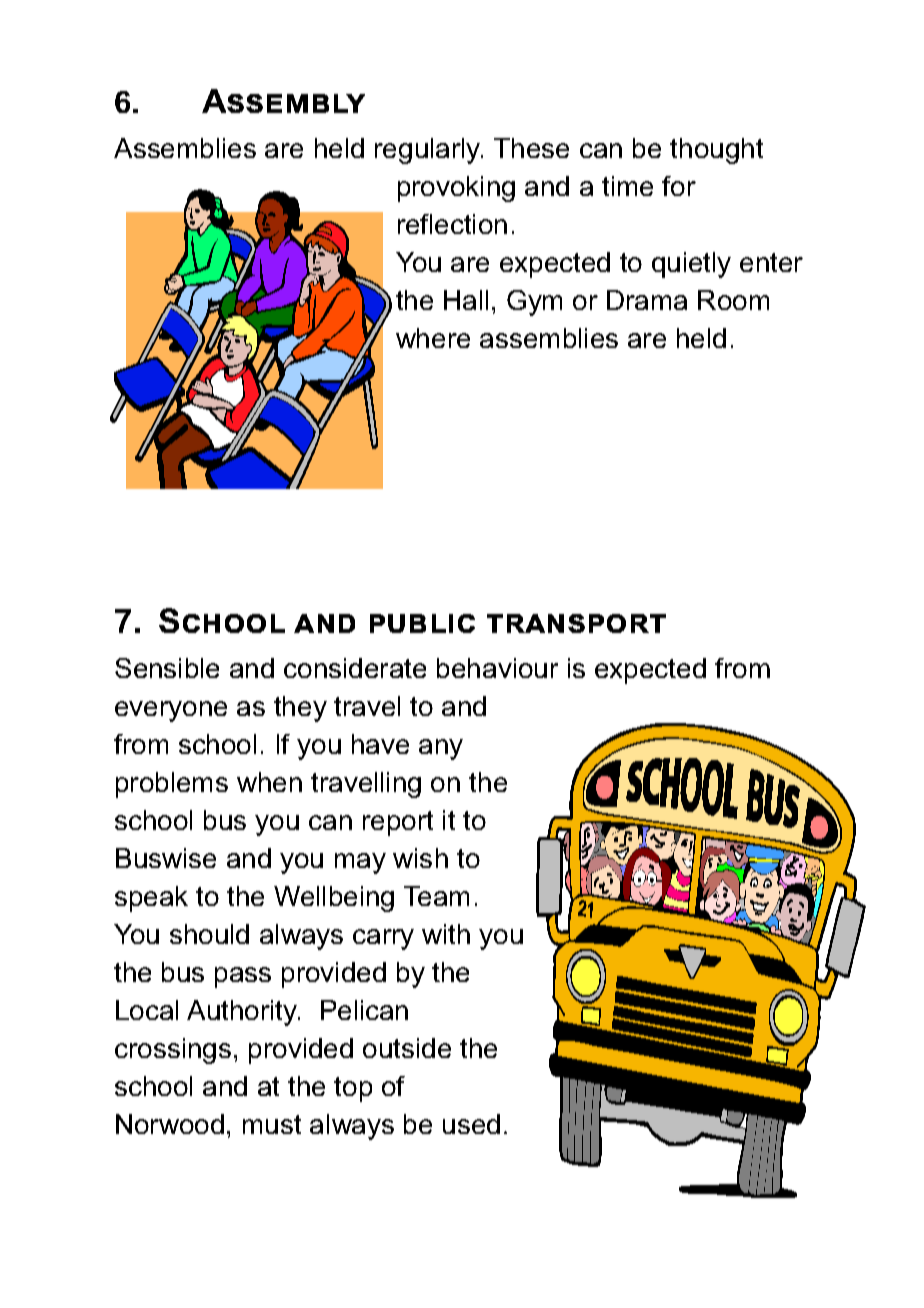 The width and height of the page is (924, 1308). Describe the element at coordinates (283, 101) in the page. I see `Assembly` at that location.
